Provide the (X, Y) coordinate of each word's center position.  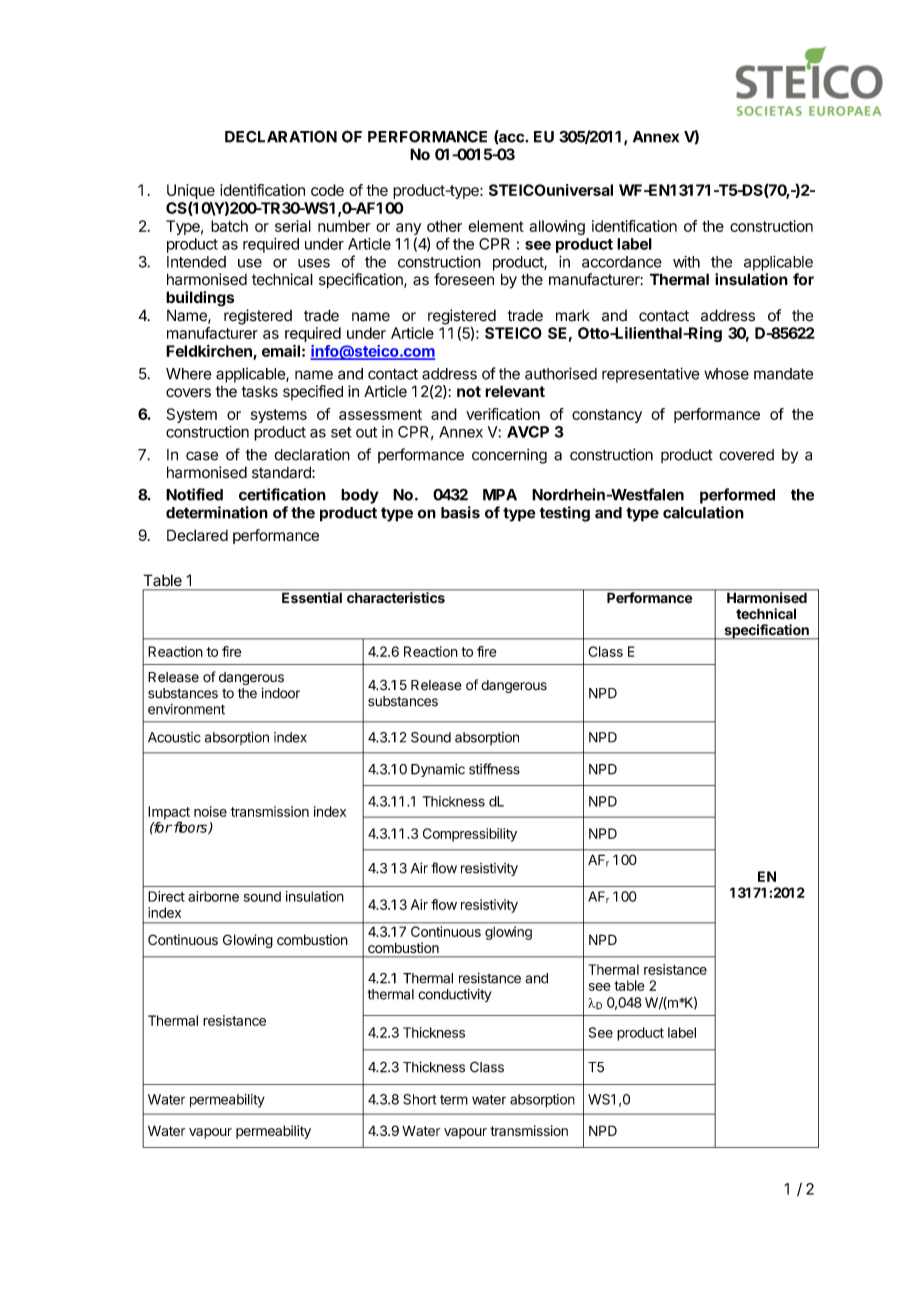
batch (229, 226)
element (496, 226)
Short (419, 1099)
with (686, 262)
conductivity (455, 995)
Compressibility (470, 835)
